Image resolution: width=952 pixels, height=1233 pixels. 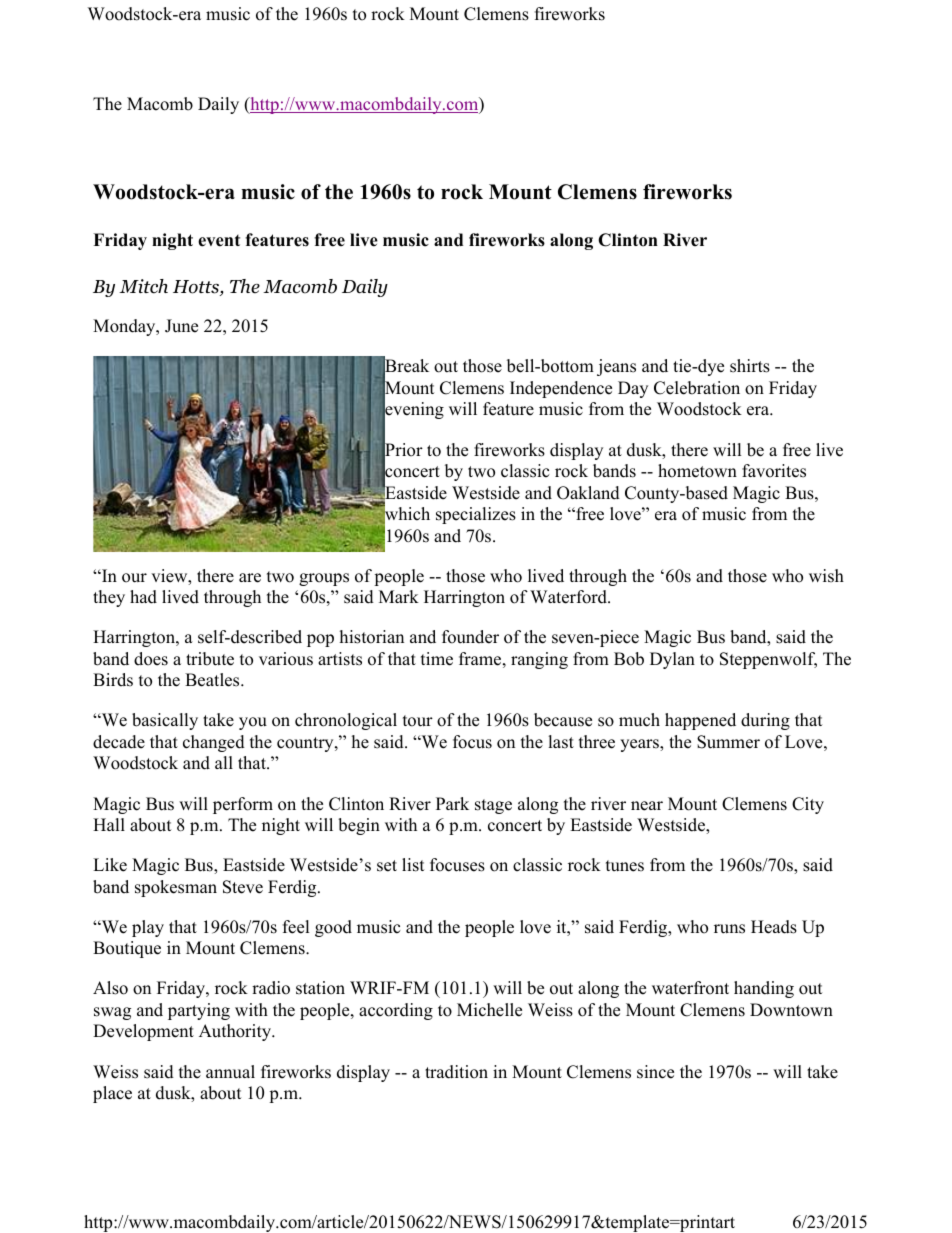 What do you see at coordinates (230, 1072) in the screenshot?
I see `annual` at bounding box center [230, 1072].
